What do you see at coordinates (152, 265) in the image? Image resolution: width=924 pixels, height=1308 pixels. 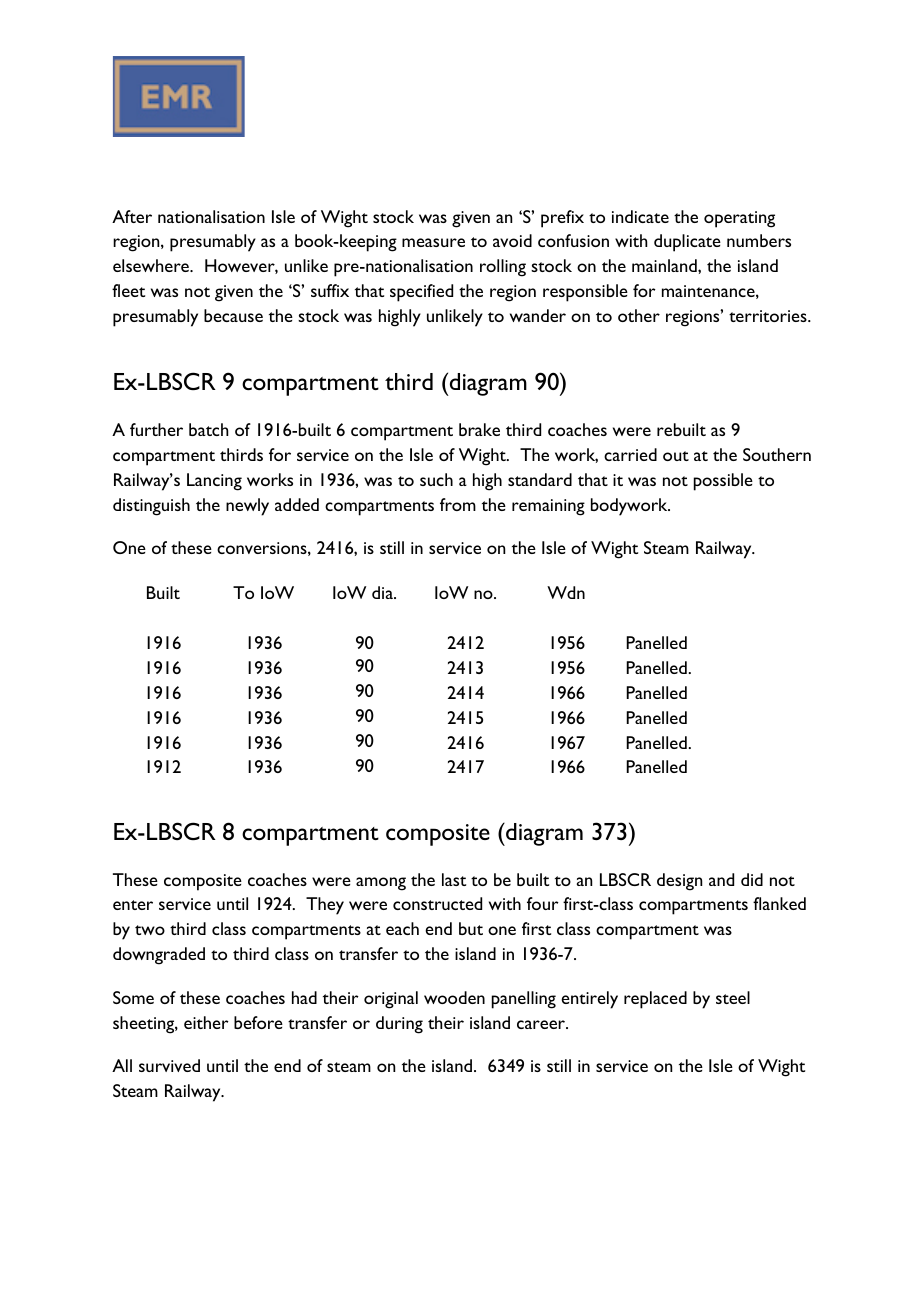 I see `elsewhere` at bounding box center [152, 265].
